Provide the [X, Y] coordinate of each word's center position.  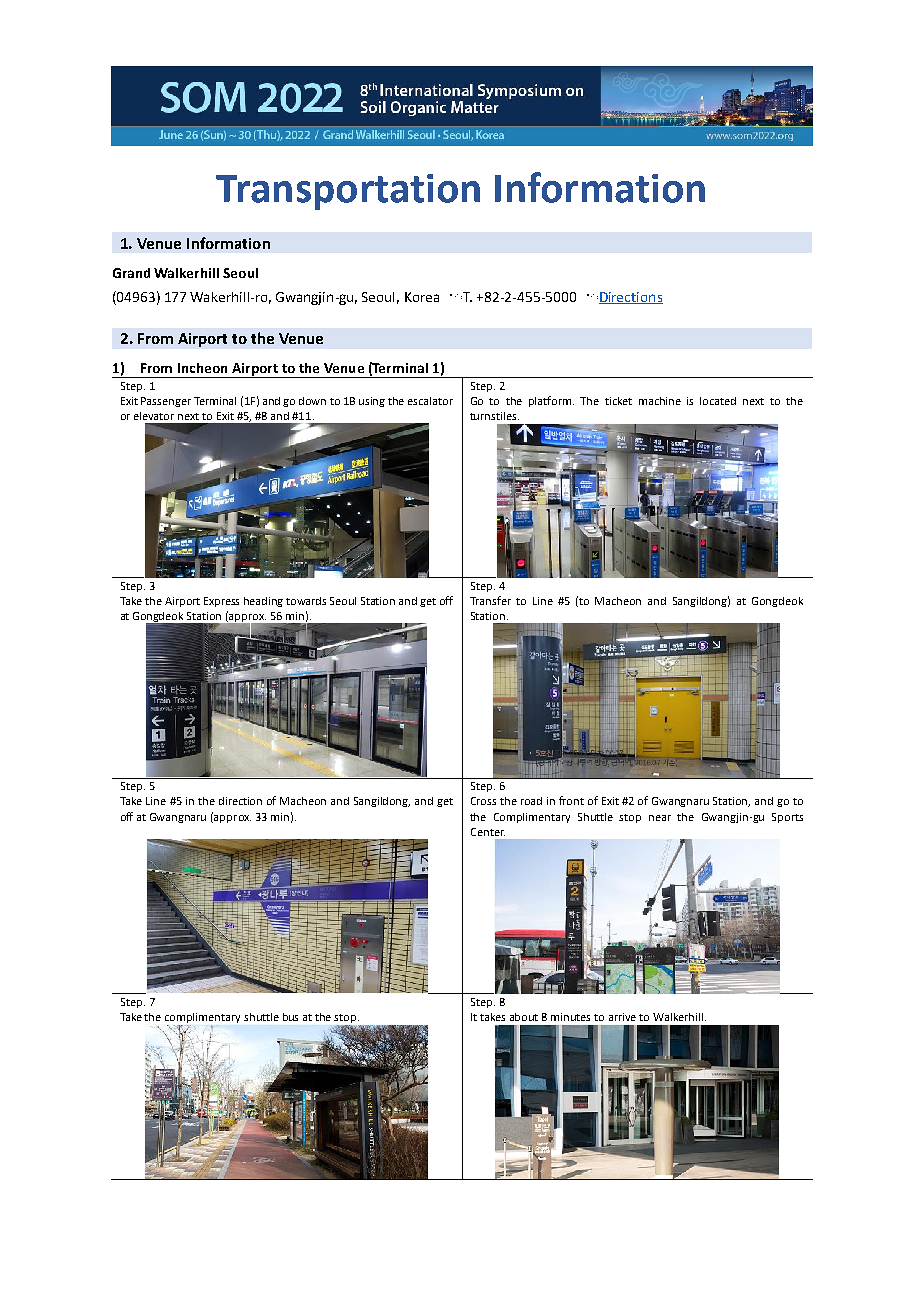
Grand [131, 273]
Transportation [348, 192]
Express [221, 602]
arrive [622, 1017]
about [524, 1017]
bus [290, 1017]
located [718, 401]
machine [660, 401]
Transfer [490, 600]
